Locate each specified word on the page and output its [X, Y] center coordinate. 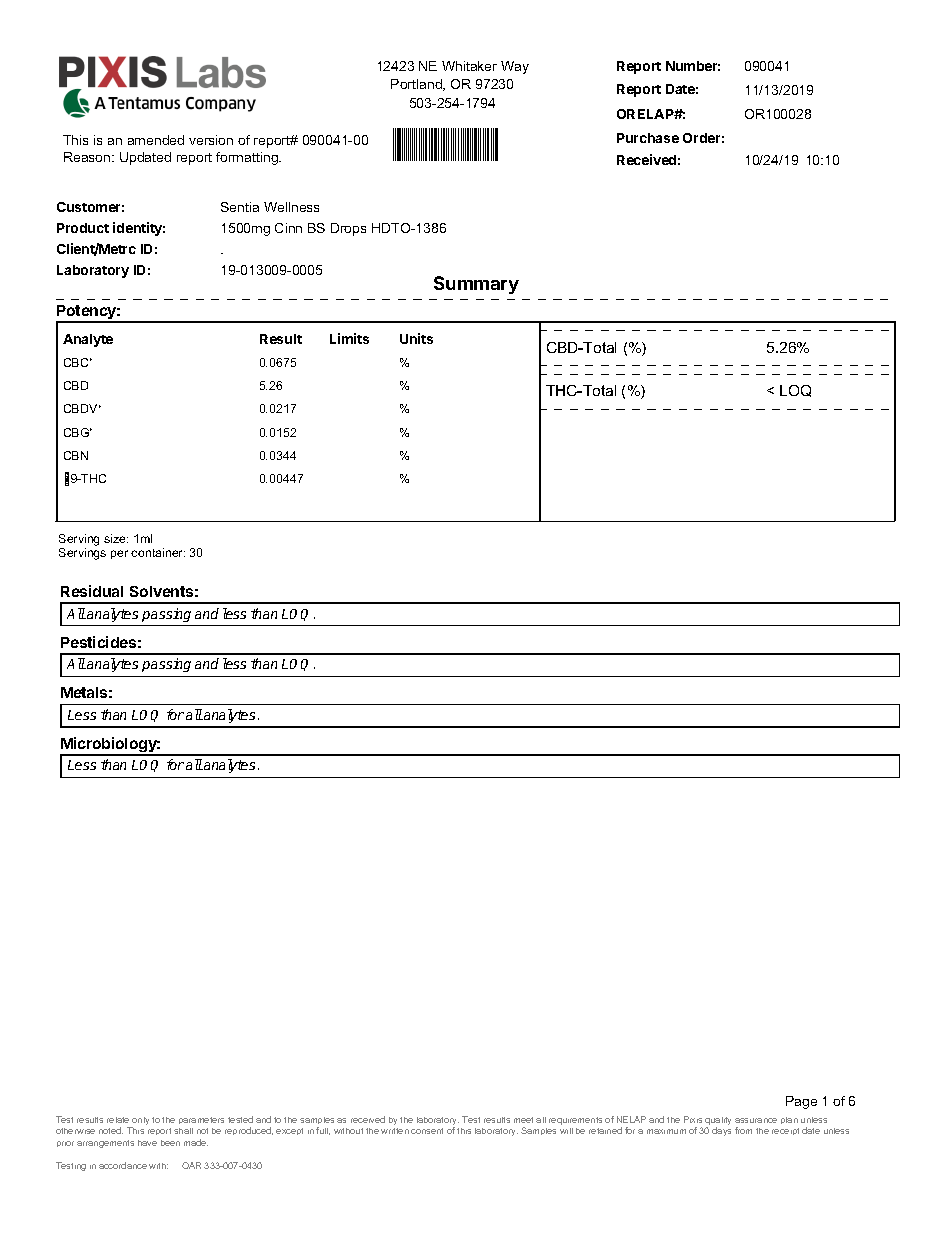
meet [523, 1120]
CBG [78, 432]
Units [416, 338]
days [721, 1131]
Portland [417, 85]
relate [118, 1120]
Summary [476, 285]
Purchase [648, 138]
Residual [92, 591]
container [158, 552]
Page [801, 1102]
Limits [349, 338]
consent [427, 1131]
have [147, 1143]
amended [156, 140]
